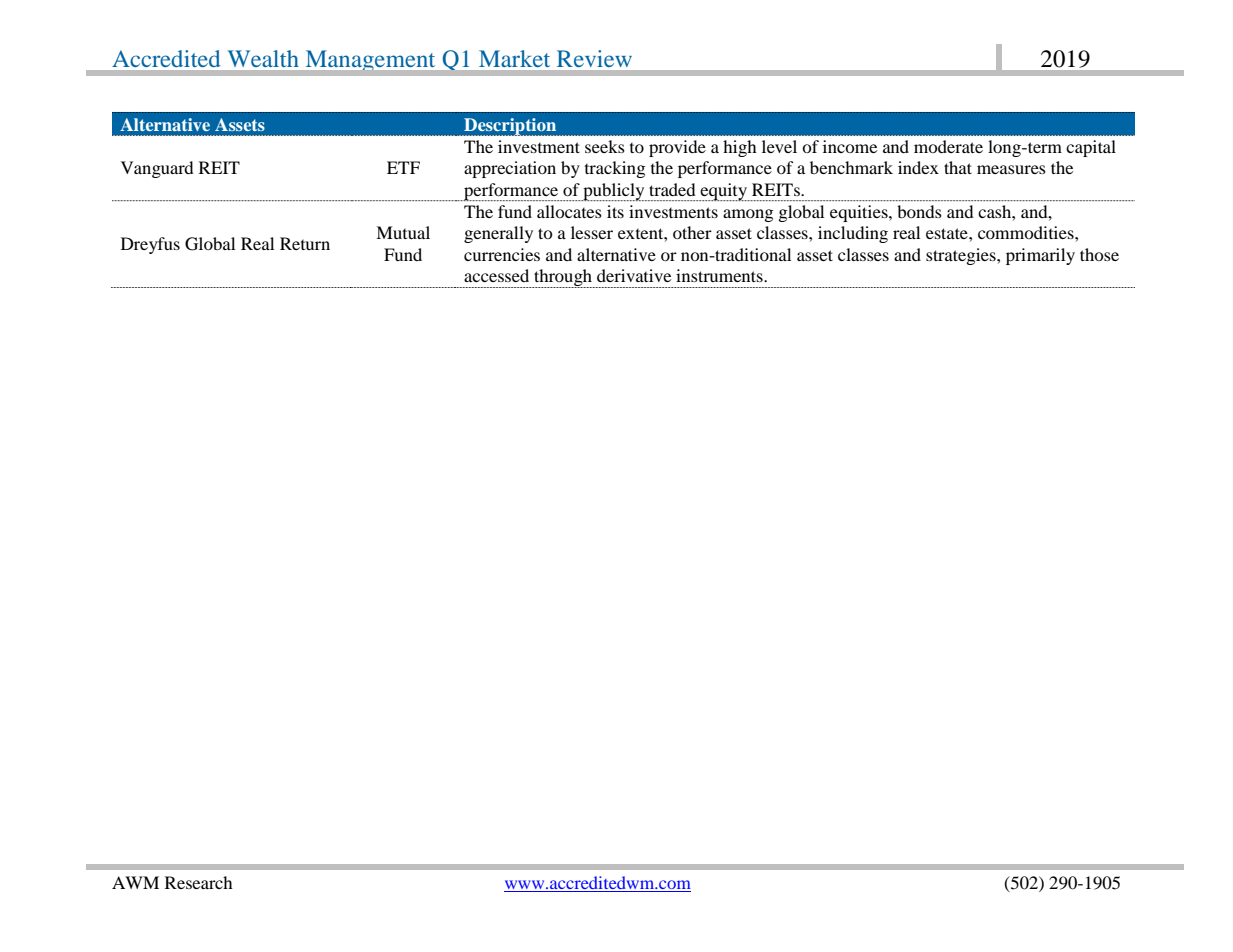 The image size is (1233, 952). Describe the element at coordinates (962, 256) in the screenshot. I see `strategies` at that location.
